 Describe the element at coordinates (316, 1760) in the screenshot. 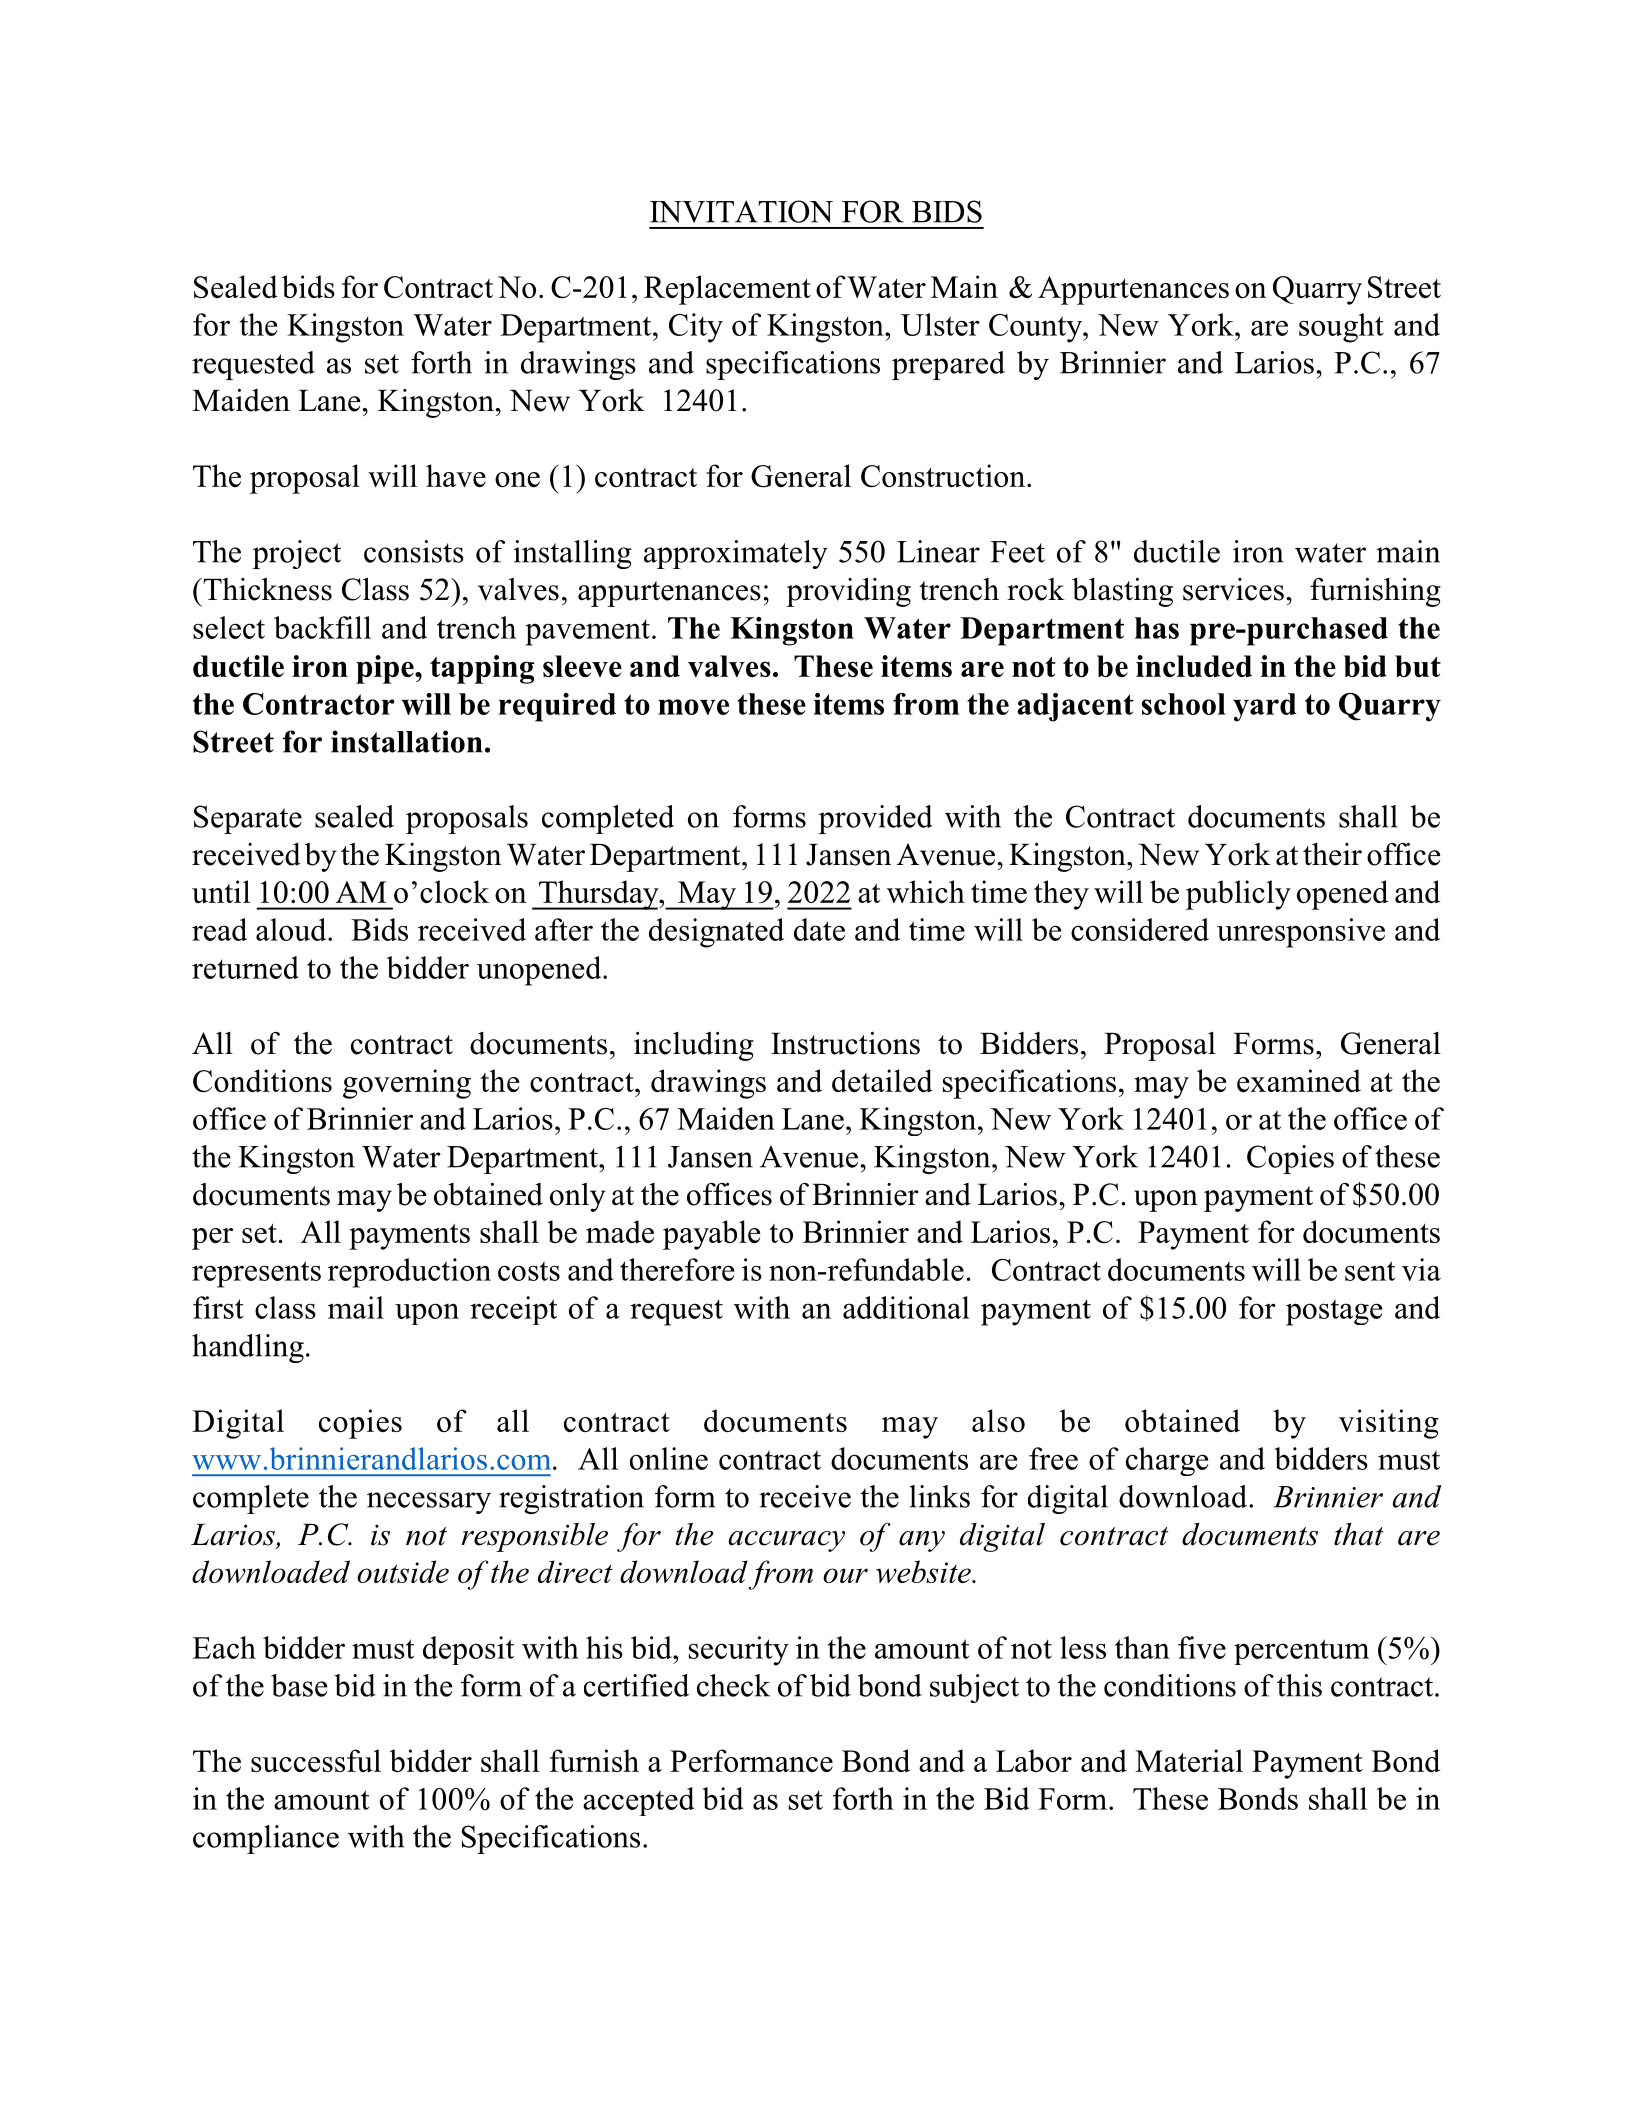

I see `successful` at that location.
